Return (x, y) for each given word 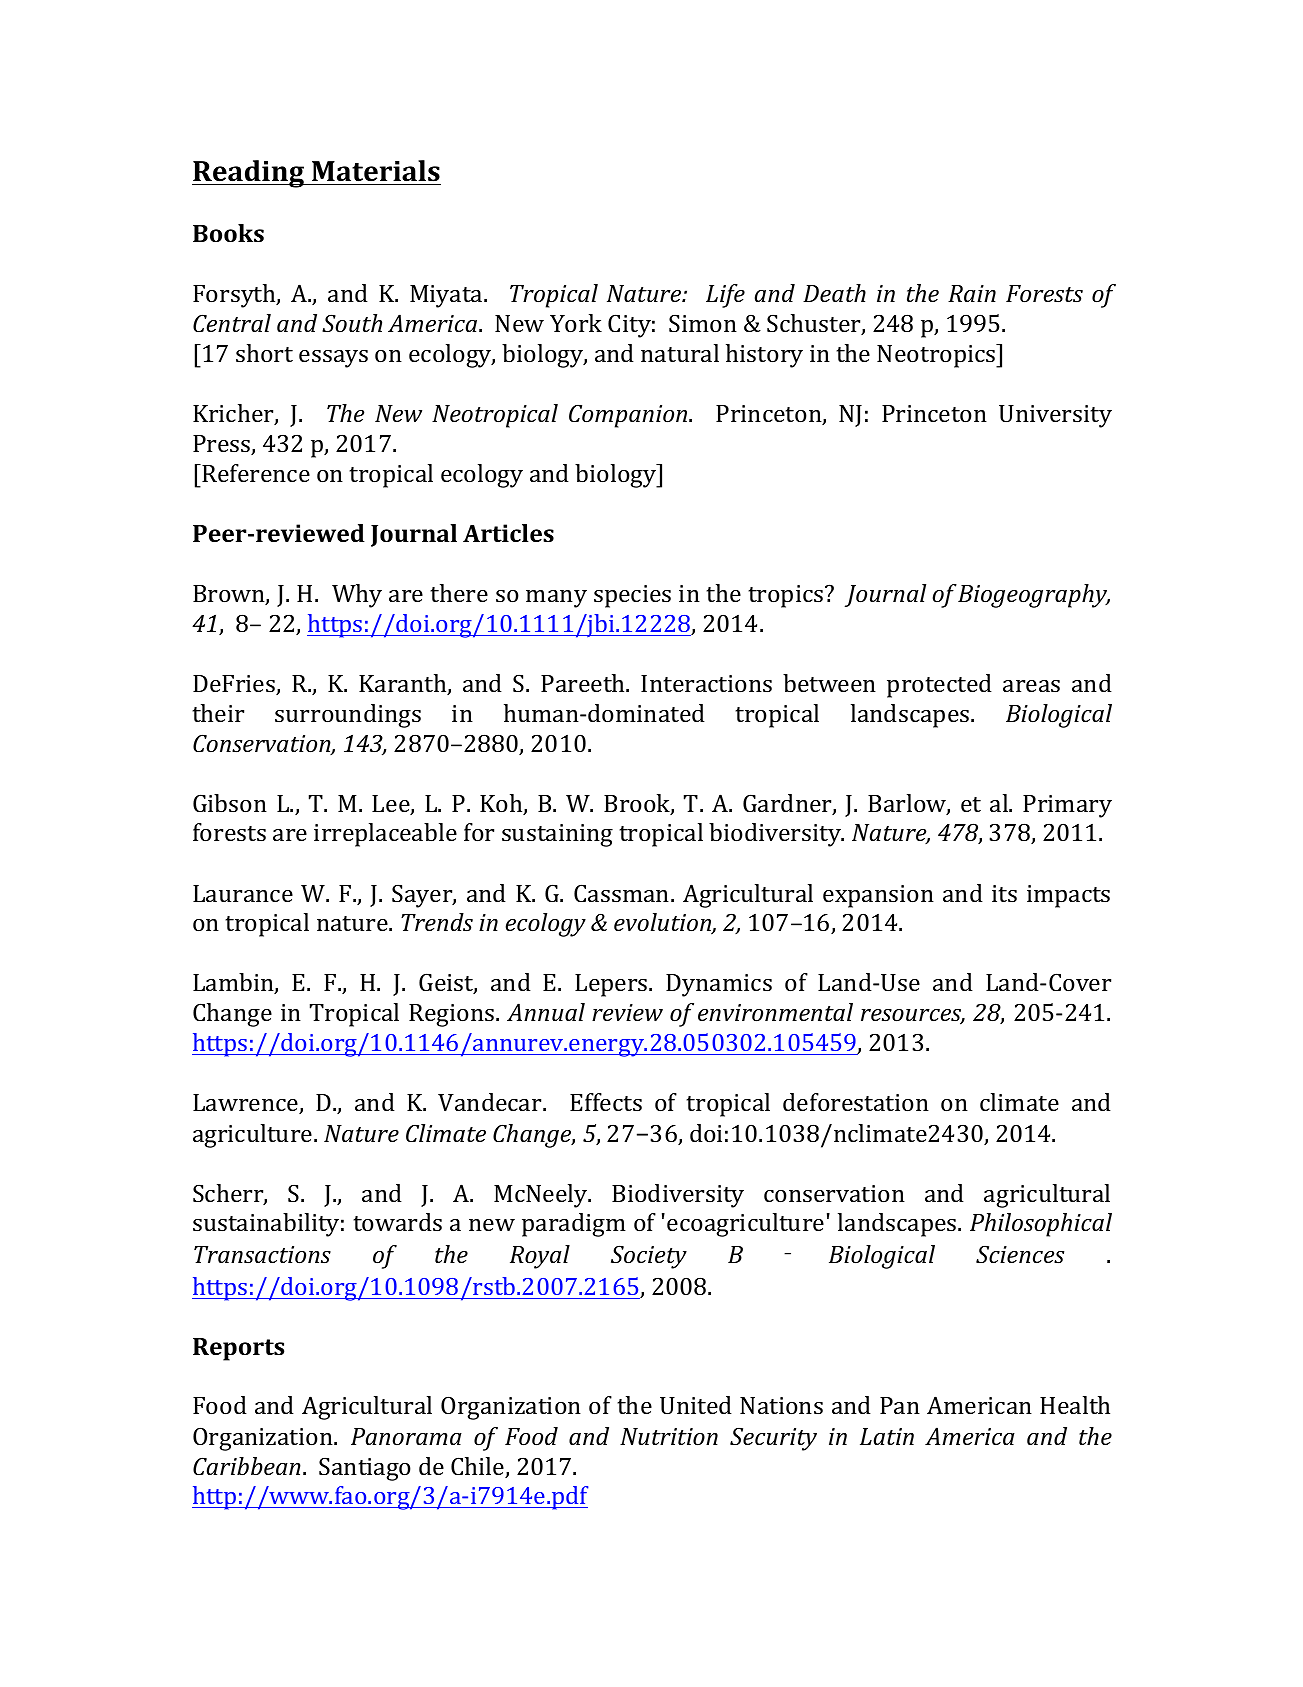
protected (939, 686)
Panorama (406, 1437)
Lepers (612, 985)
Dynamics (719, 985)
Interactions (706, 683)
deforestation (856, 1102)
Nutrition (669, 1437)
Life (725, 296)
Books (228, 233)
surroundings (348, 716)
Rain (972, 293)
